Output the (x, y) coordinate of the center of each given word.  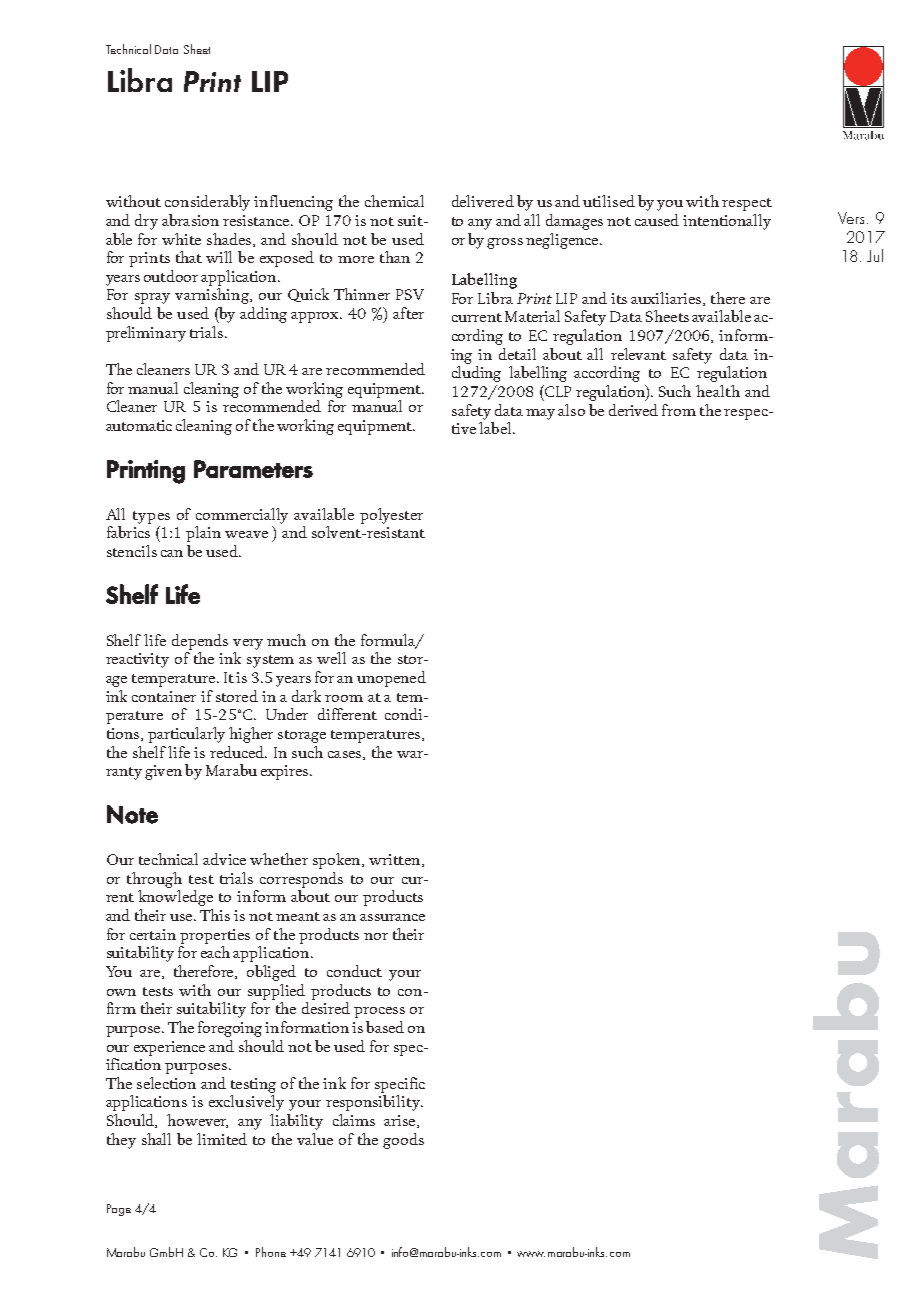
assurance (392, 917)
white (181, 239)
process (379, 1012)
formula (389, 641)
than (395, 257)
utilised (609, 201)
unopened (391, 679)
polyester (391, 516)
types (151, 517)
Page (119, 1210)
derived (633, 410)
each (215, 952)
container (164, 696)
